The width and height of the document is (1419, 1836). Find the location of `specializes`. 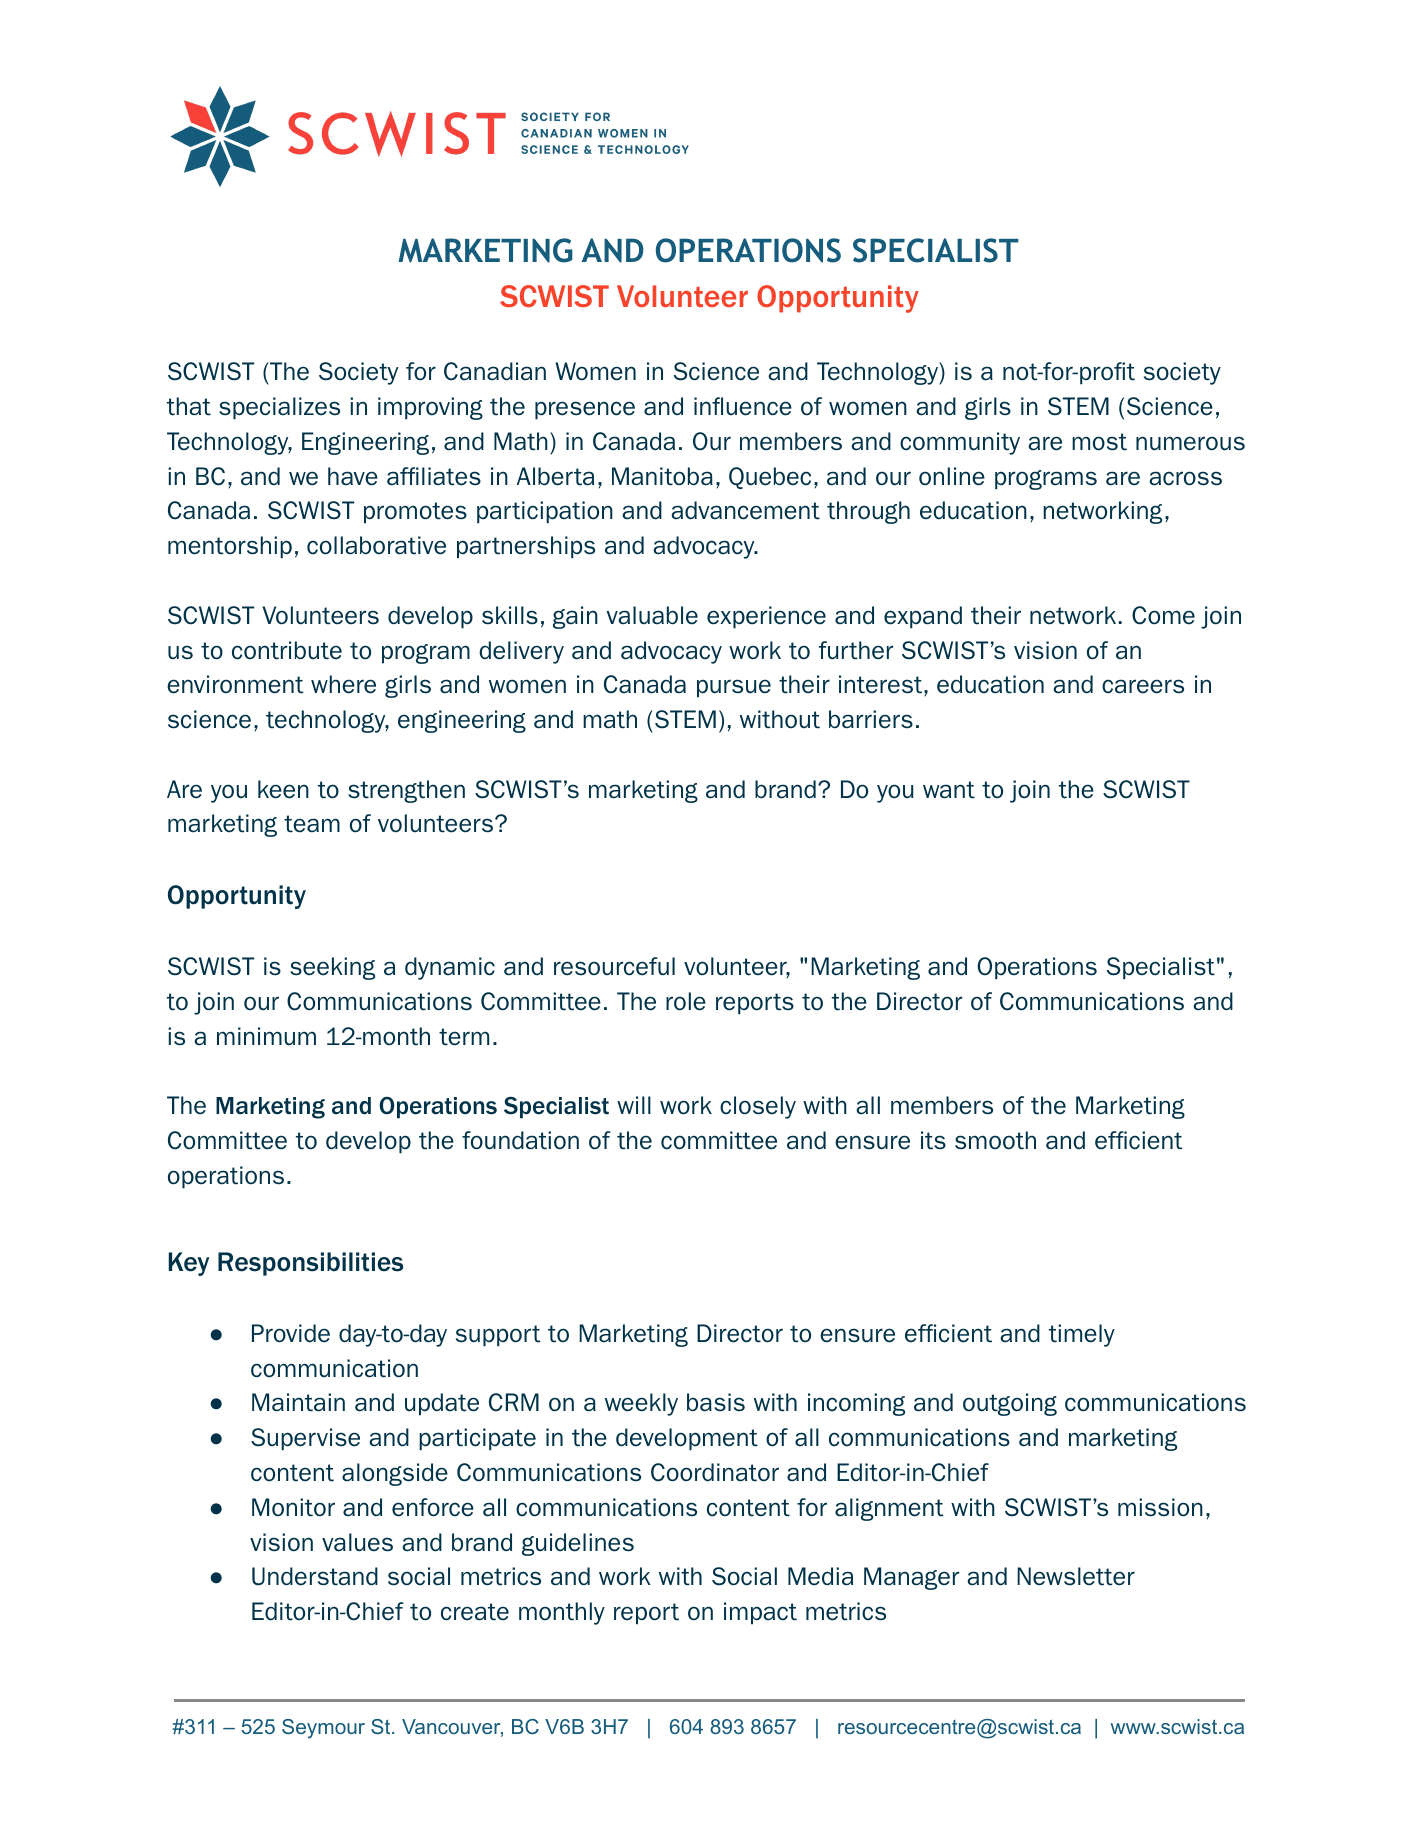

specializes is located at coordinates (279, 408).
